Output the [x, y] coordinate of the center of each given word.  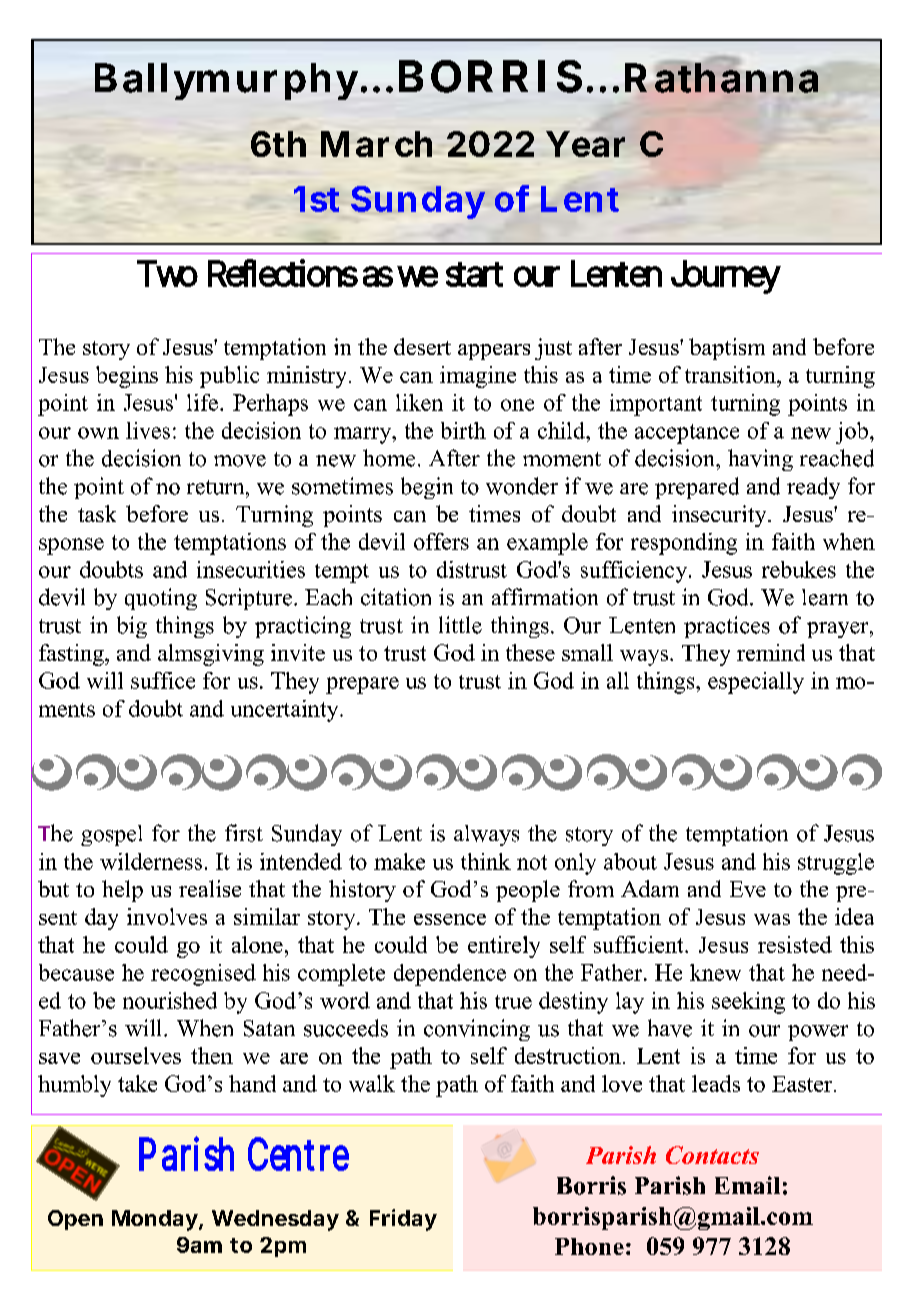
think [486, 861]
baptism [727, 349]
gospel [111, 835]
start [474, 274]
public [229, 377]
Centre [298, 1154]
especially [756, 683]
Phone [589, 1246]
